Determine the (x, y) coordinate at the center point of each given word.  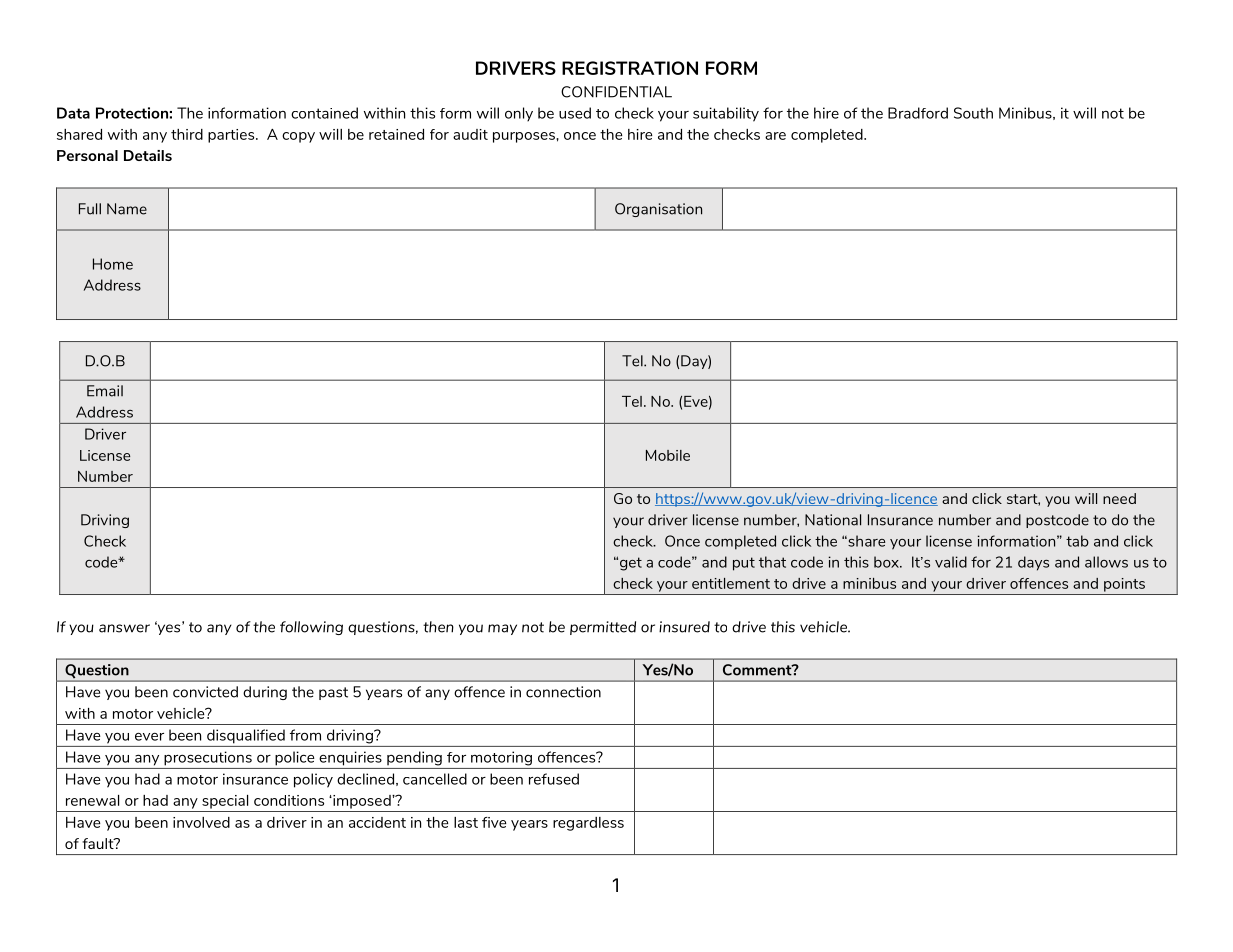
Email (105, 391)
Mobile (668, 455)
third (187, 134)
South (973, 113)
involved (201, 822)
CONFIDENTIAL (616, 92)
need (1119, 498)
